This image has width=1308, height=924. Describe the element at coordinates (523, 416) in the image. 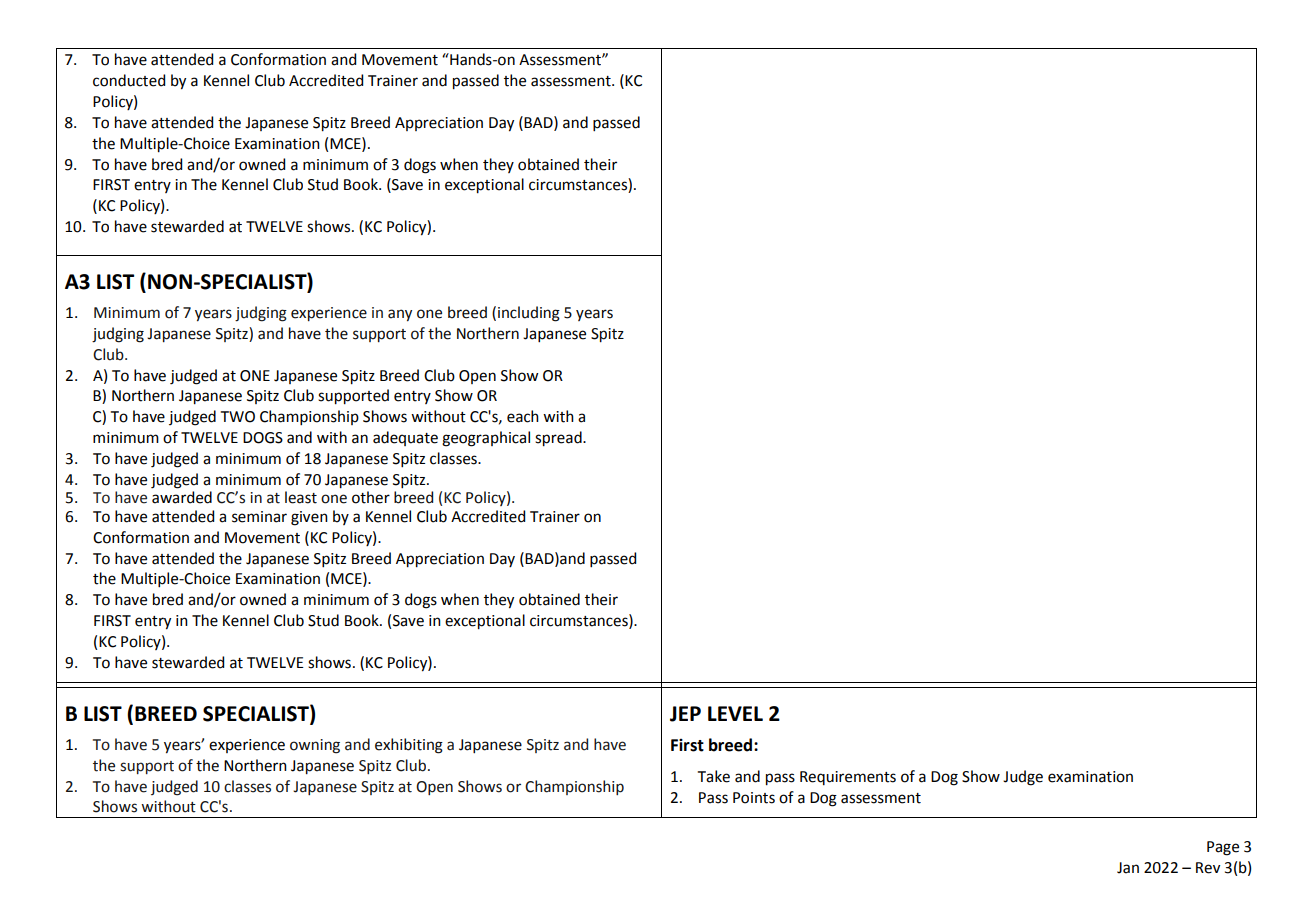

I see `each` at that location.
